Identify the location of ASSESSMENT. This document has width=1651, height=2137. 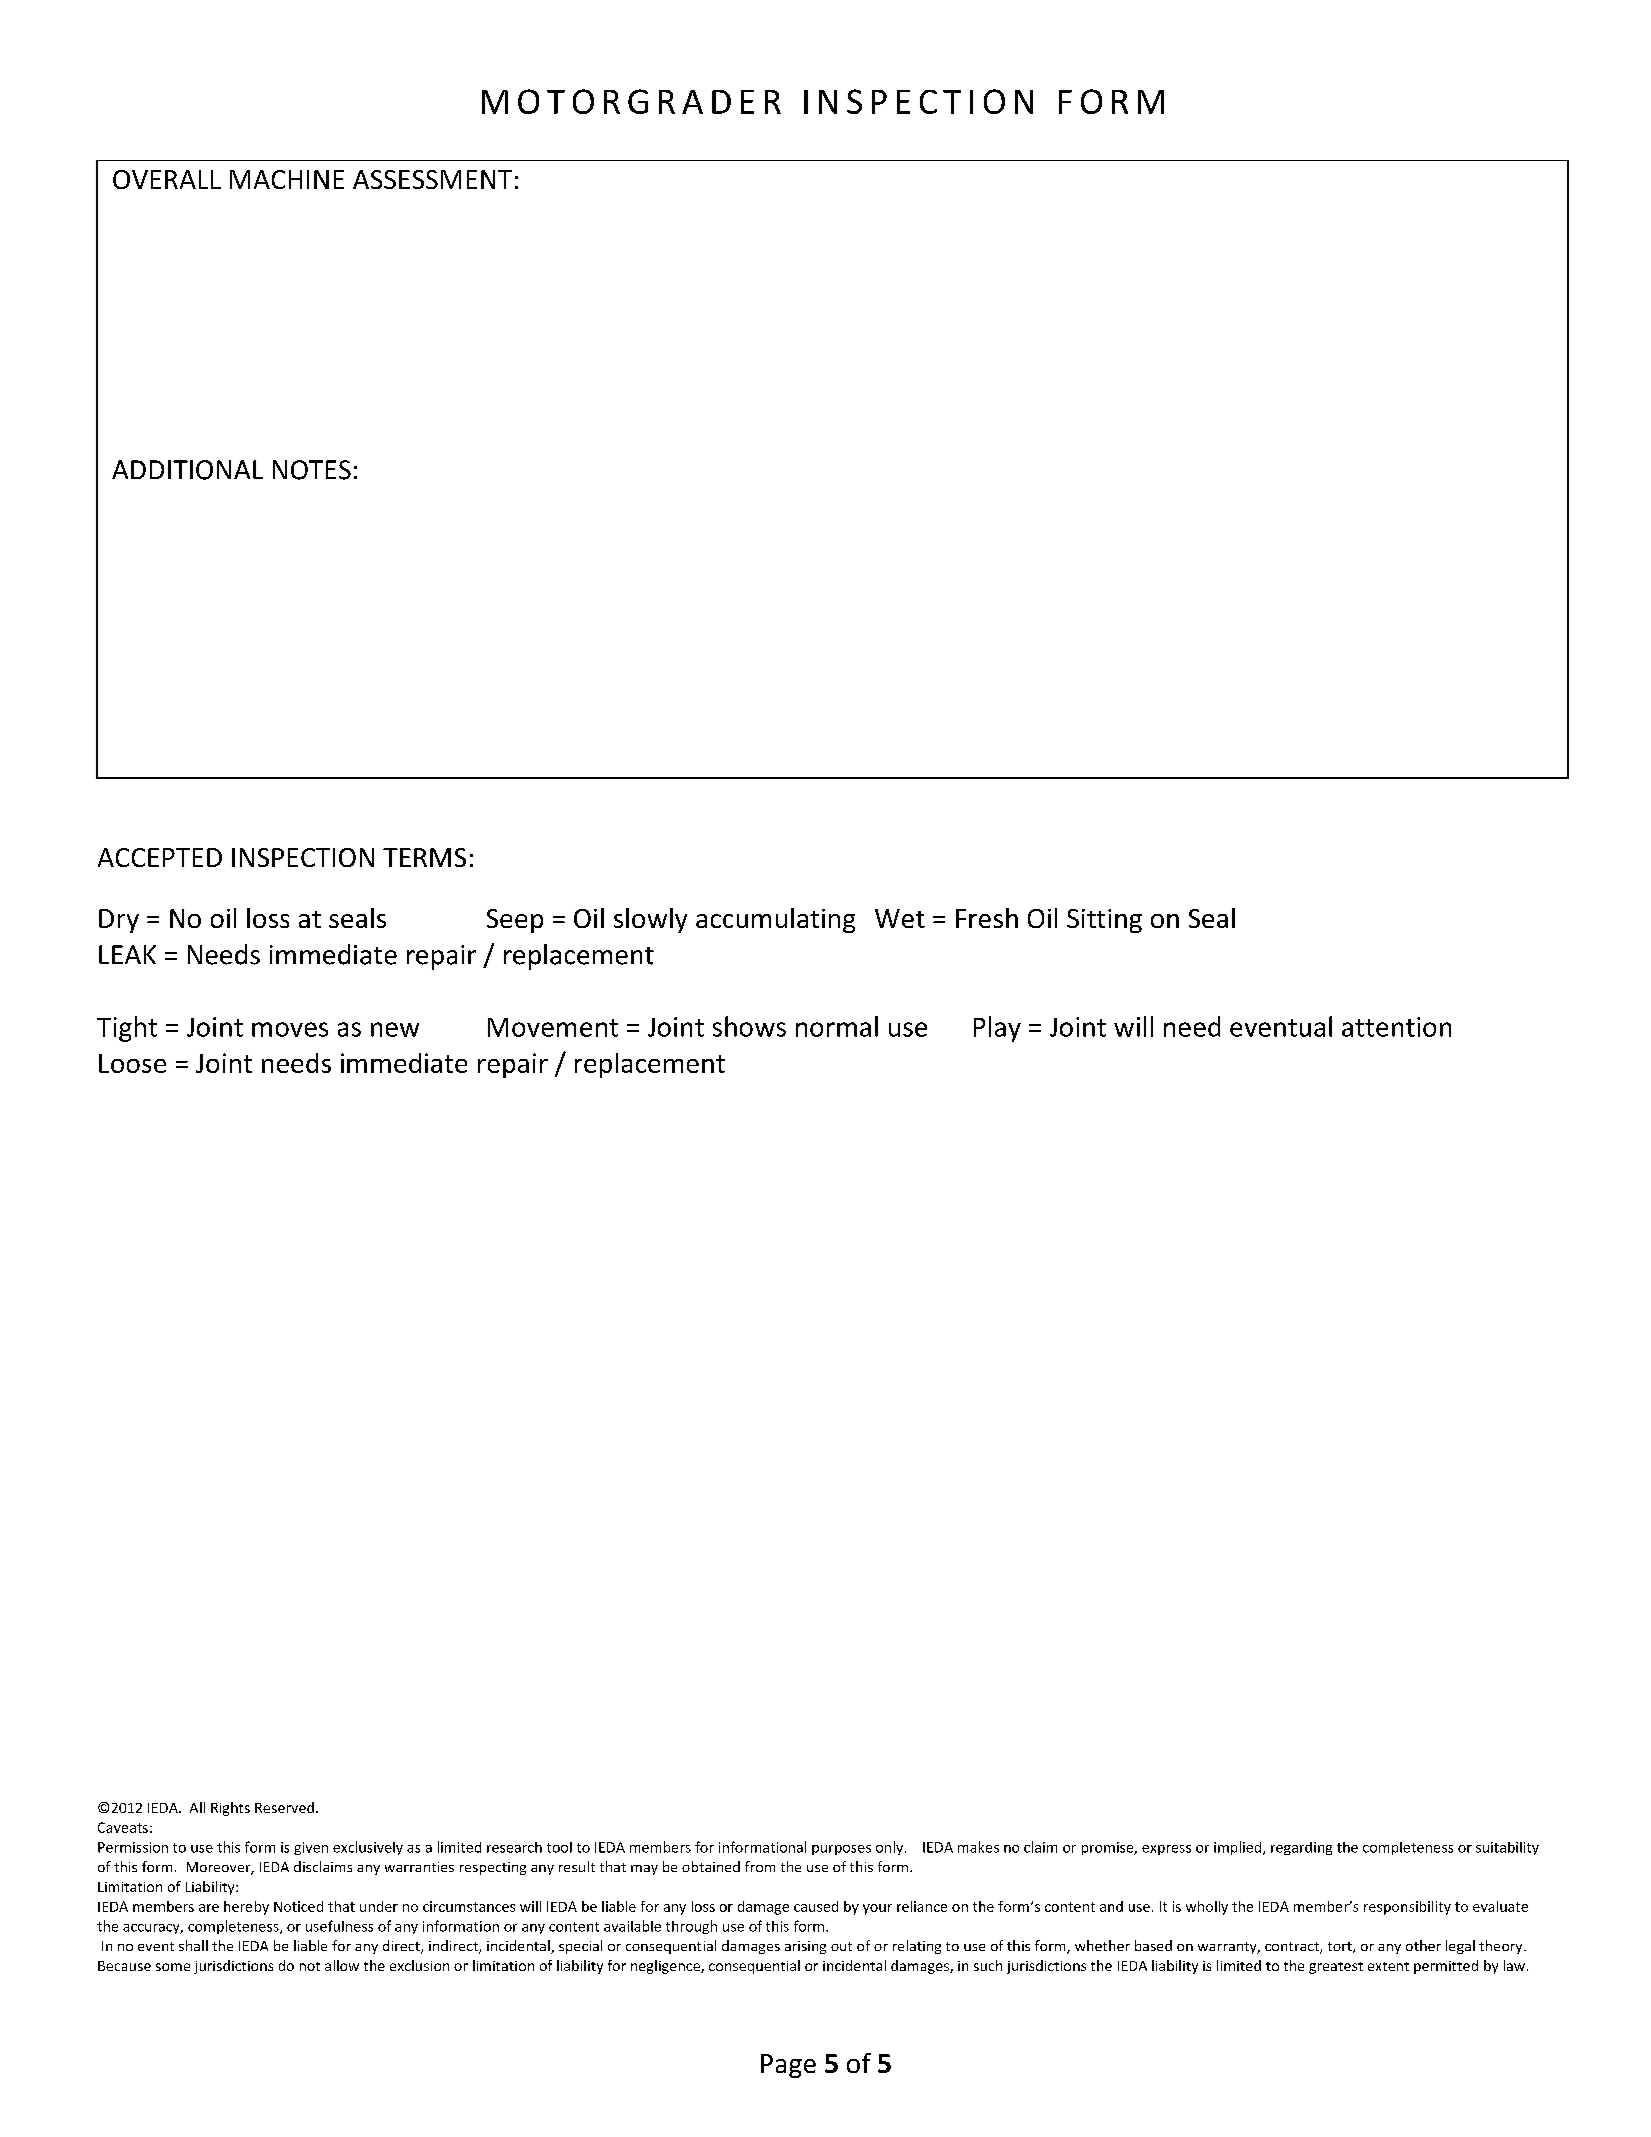
(432, 179).
